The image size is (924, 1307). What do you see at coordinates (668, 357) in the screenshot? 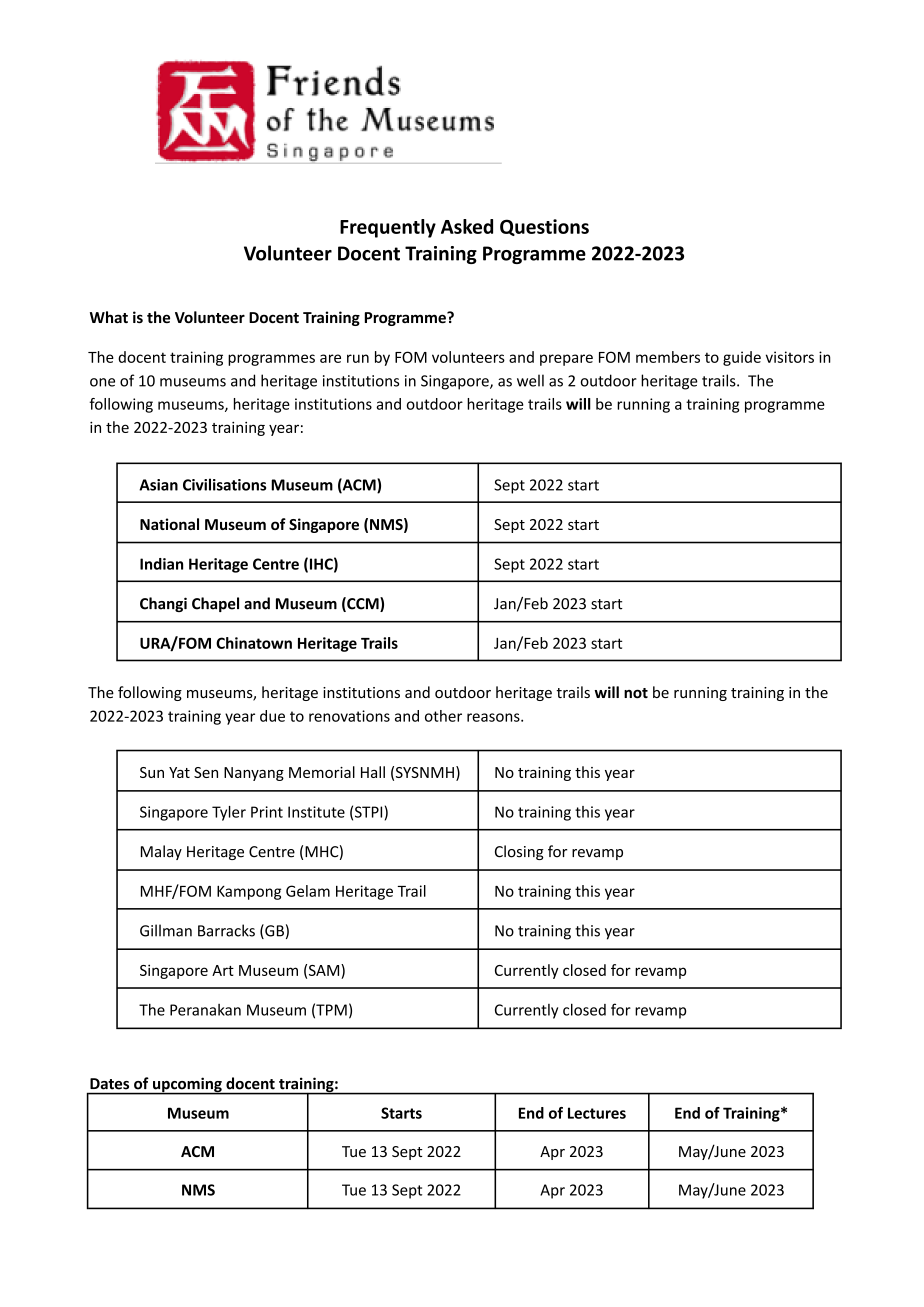
I see `members` at bounding box center [668, 357].
